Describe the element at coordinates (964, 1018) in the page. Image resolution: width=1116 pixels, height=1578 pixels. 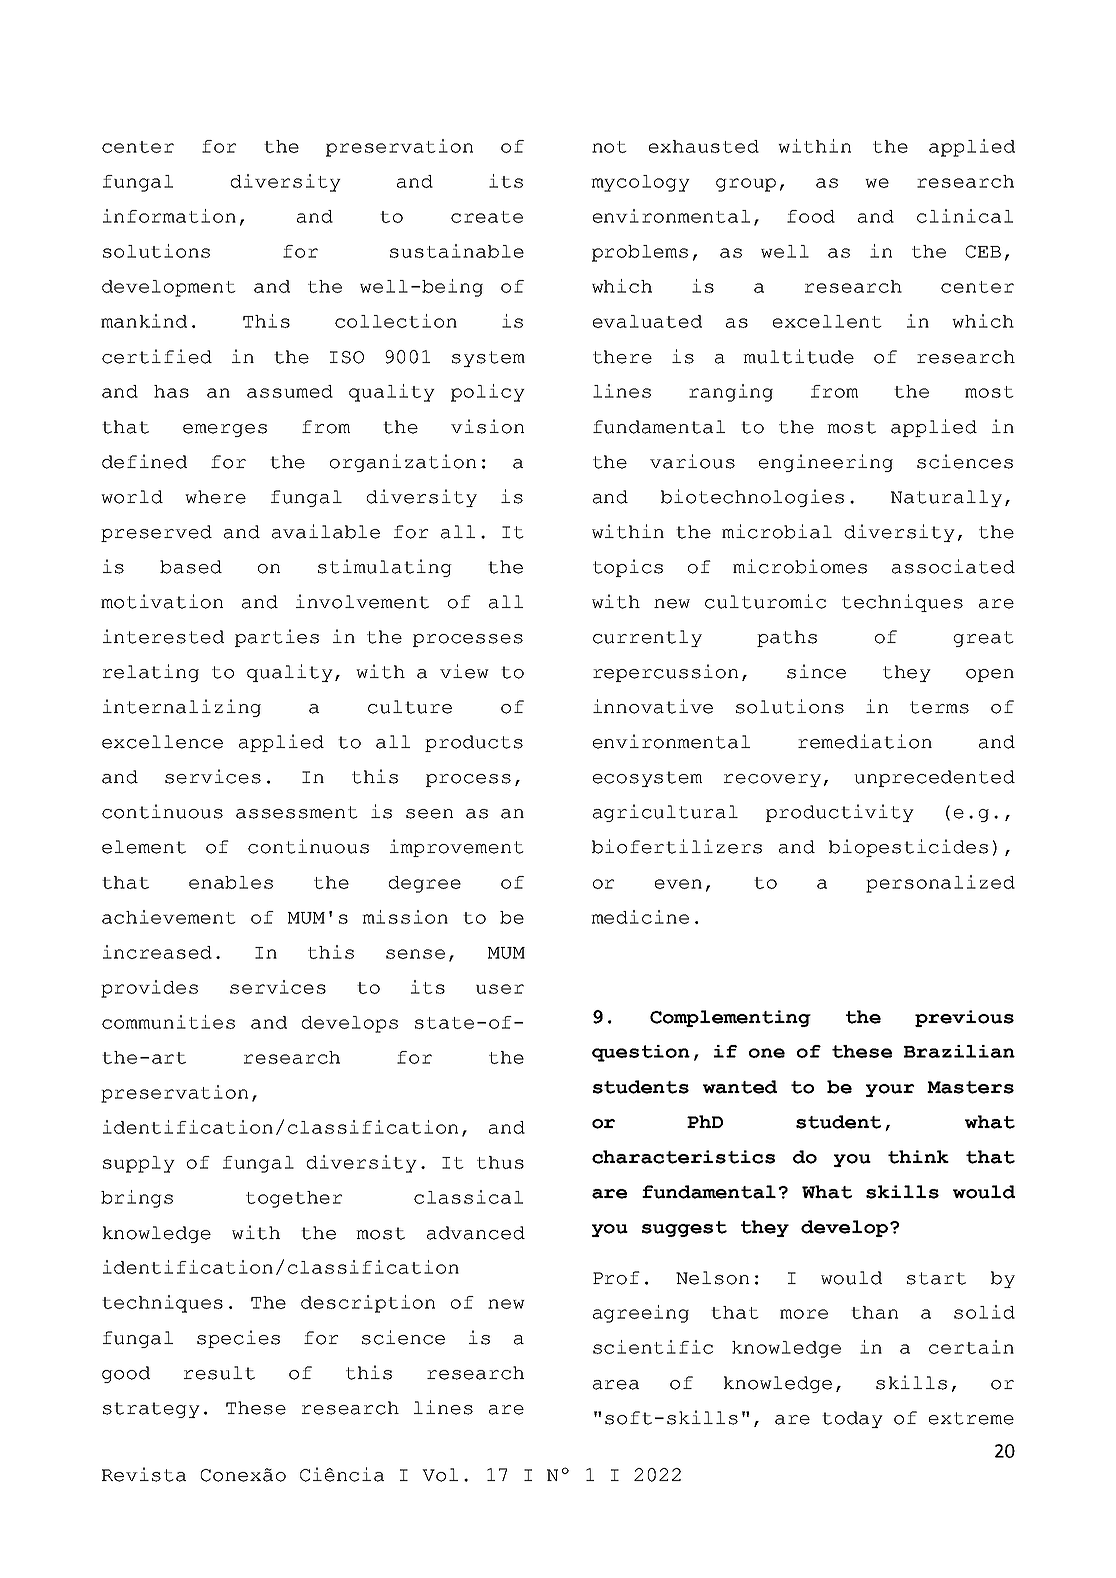
I see `previous` at that location.
